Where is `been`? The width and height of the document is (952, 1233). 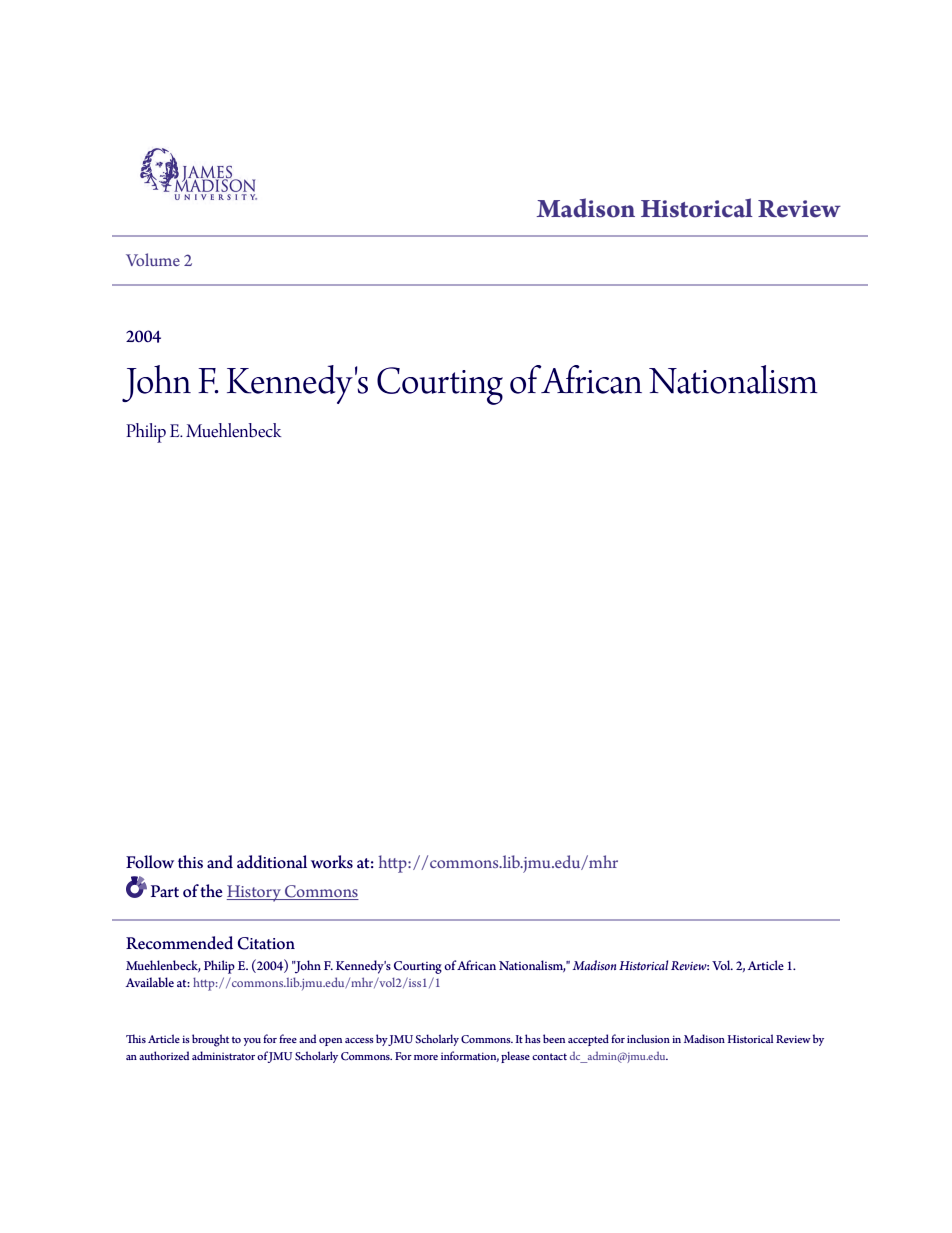
been is located at coordinates (554, 1038).
